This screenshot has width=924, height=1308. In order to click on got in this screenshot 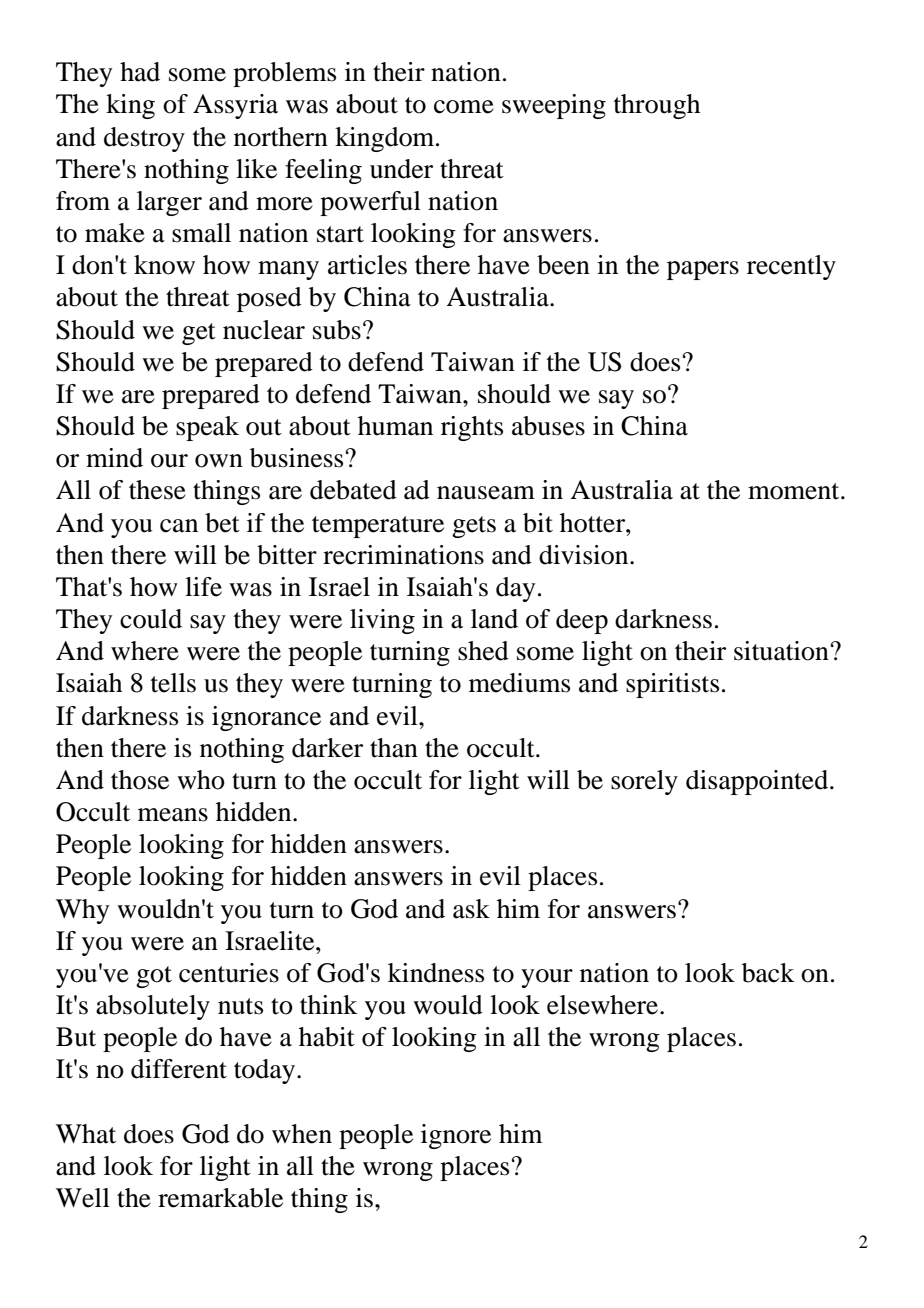, I will do `click(154, 977)`.
